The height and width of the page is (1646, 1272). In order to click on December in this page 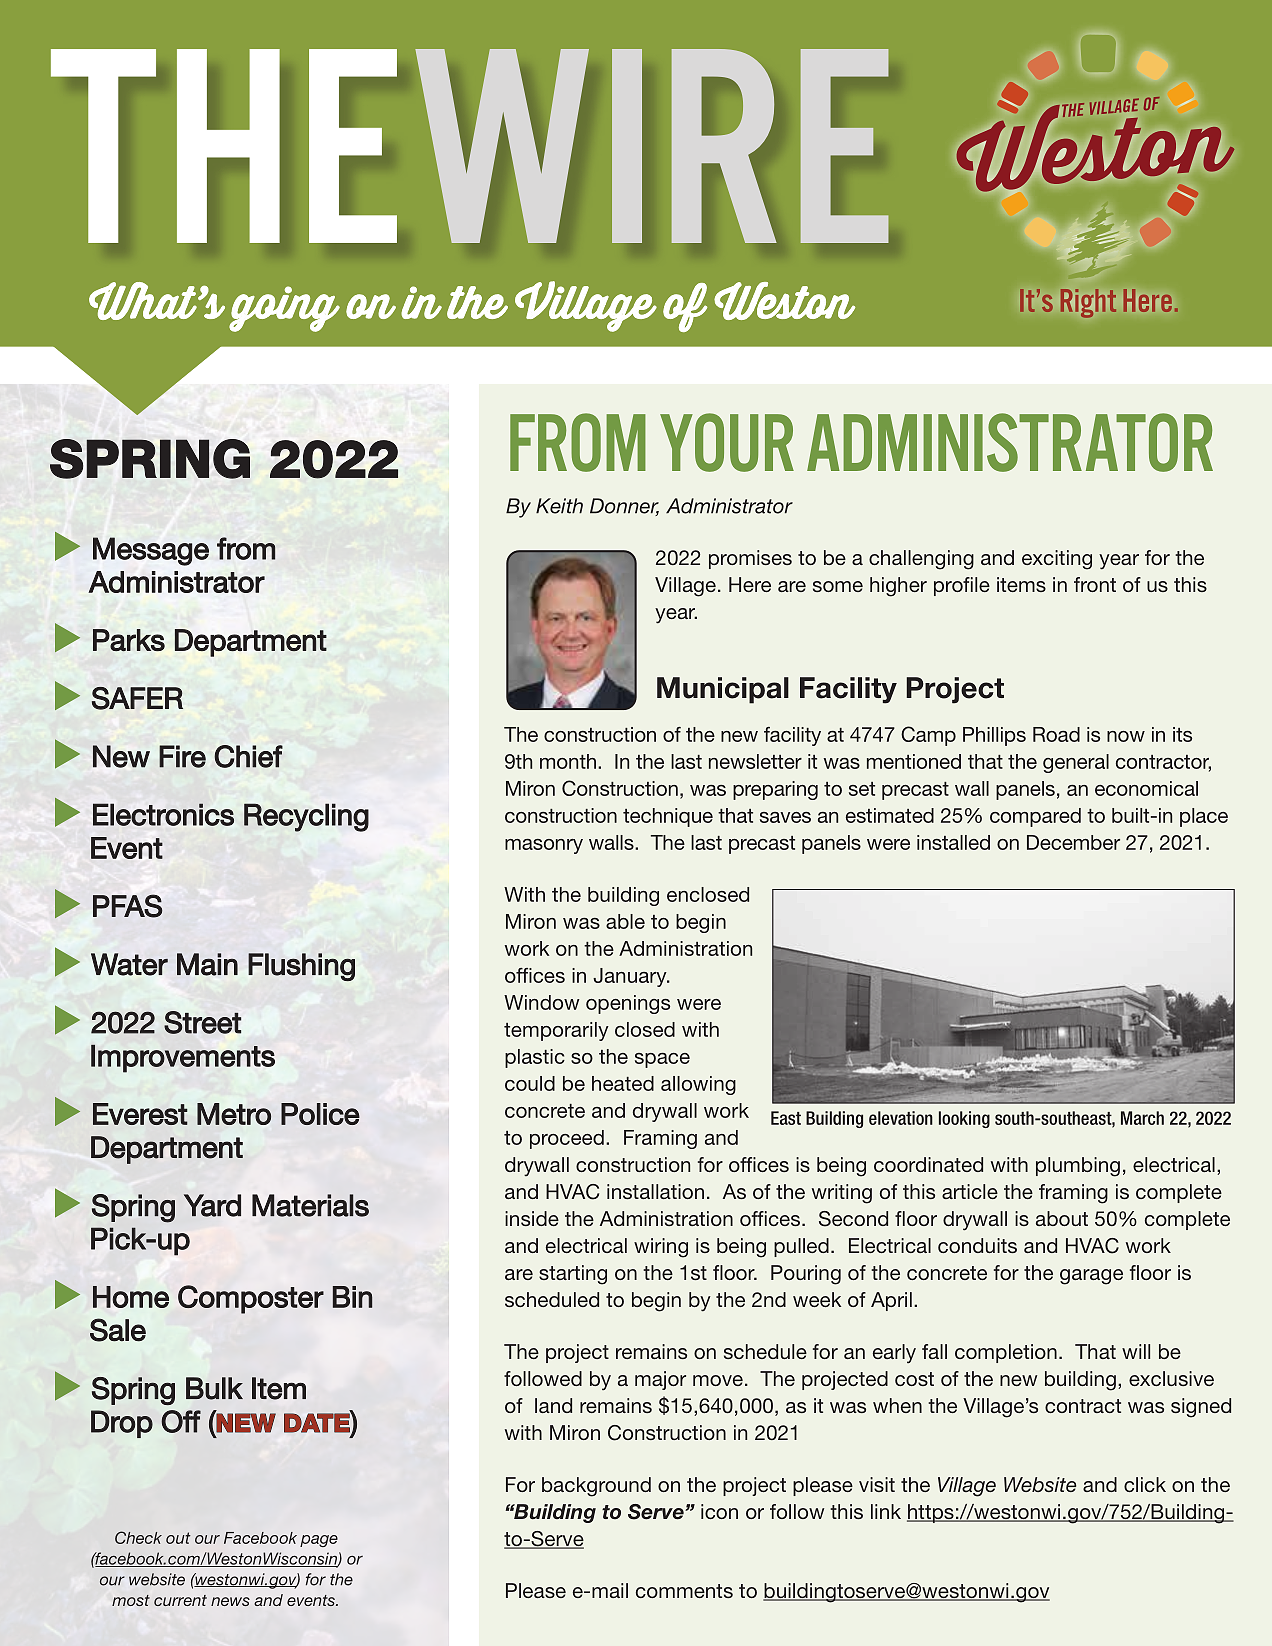, I will do `click(1073, 842)`.
